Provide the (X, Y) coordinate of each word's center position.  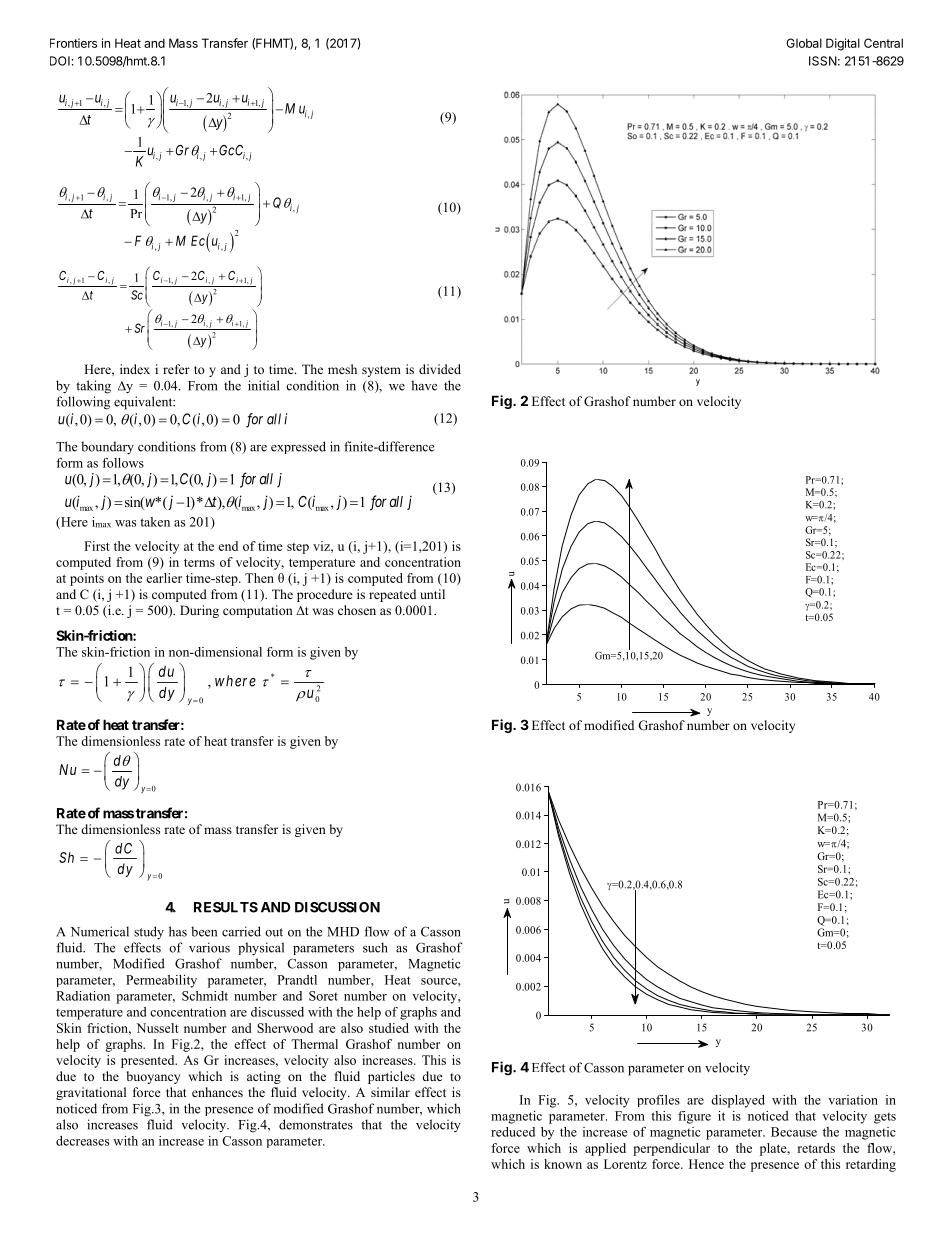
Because (794, 1132)
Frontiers (73, 43)
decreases (82, 1141)
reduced (513, 1132)
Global (804, 43)
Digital (843, 44)
